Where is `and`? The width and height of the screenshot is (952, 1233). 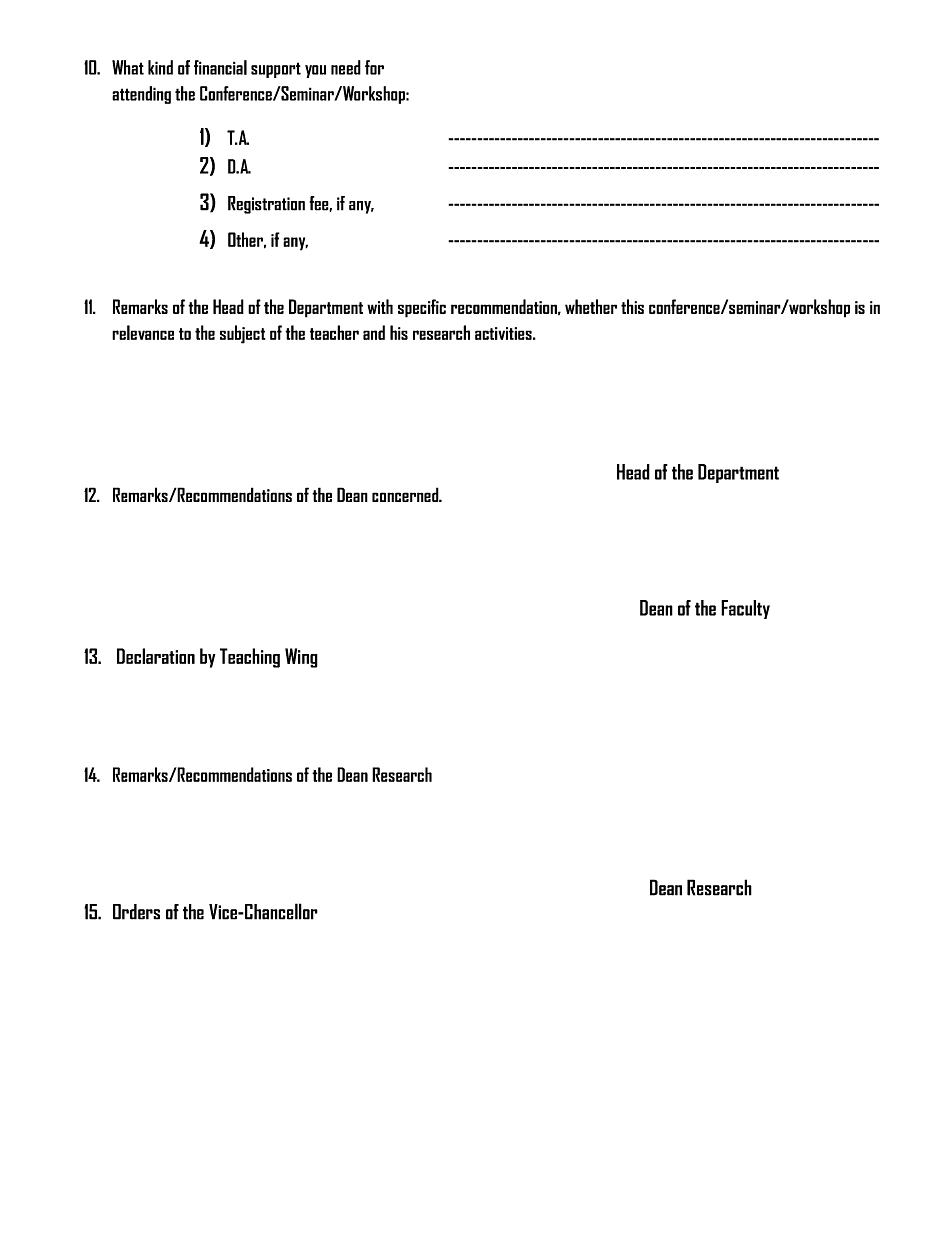 and is located at coordinates (374, 332).
